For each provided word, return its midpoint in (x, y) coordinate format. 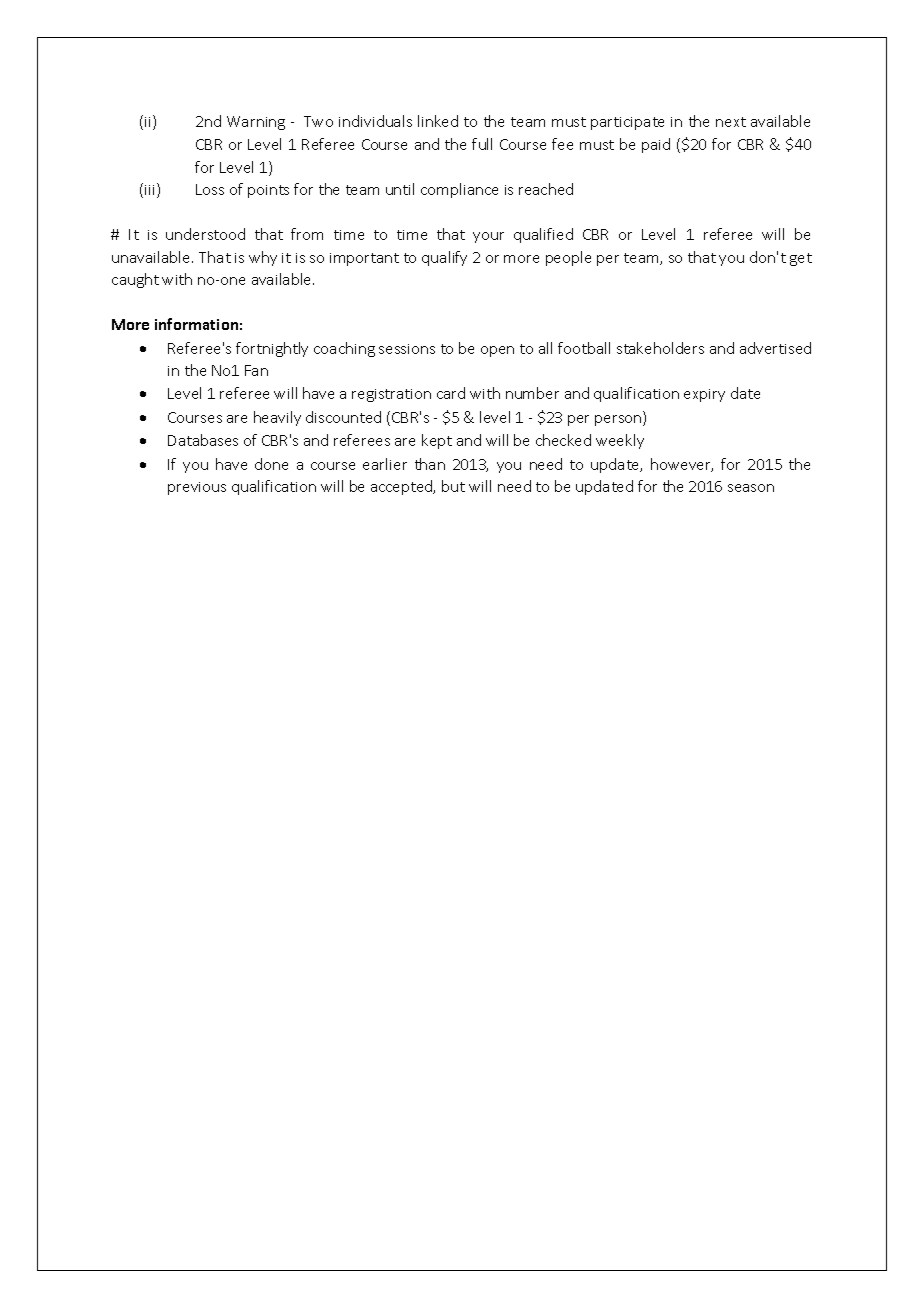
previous (197, 488)
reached (546, 189)
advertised (775, 348)
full (482, 144)
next (731, 122)
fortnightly (272, 349)
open (497, 351)
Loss (210, 189)
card (451, 393)
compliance (459, 190)
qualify (444, 258)
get (801, 259)
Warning (256, 123)
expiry (704, 395)
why (263, 258)
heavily (277, 418)
